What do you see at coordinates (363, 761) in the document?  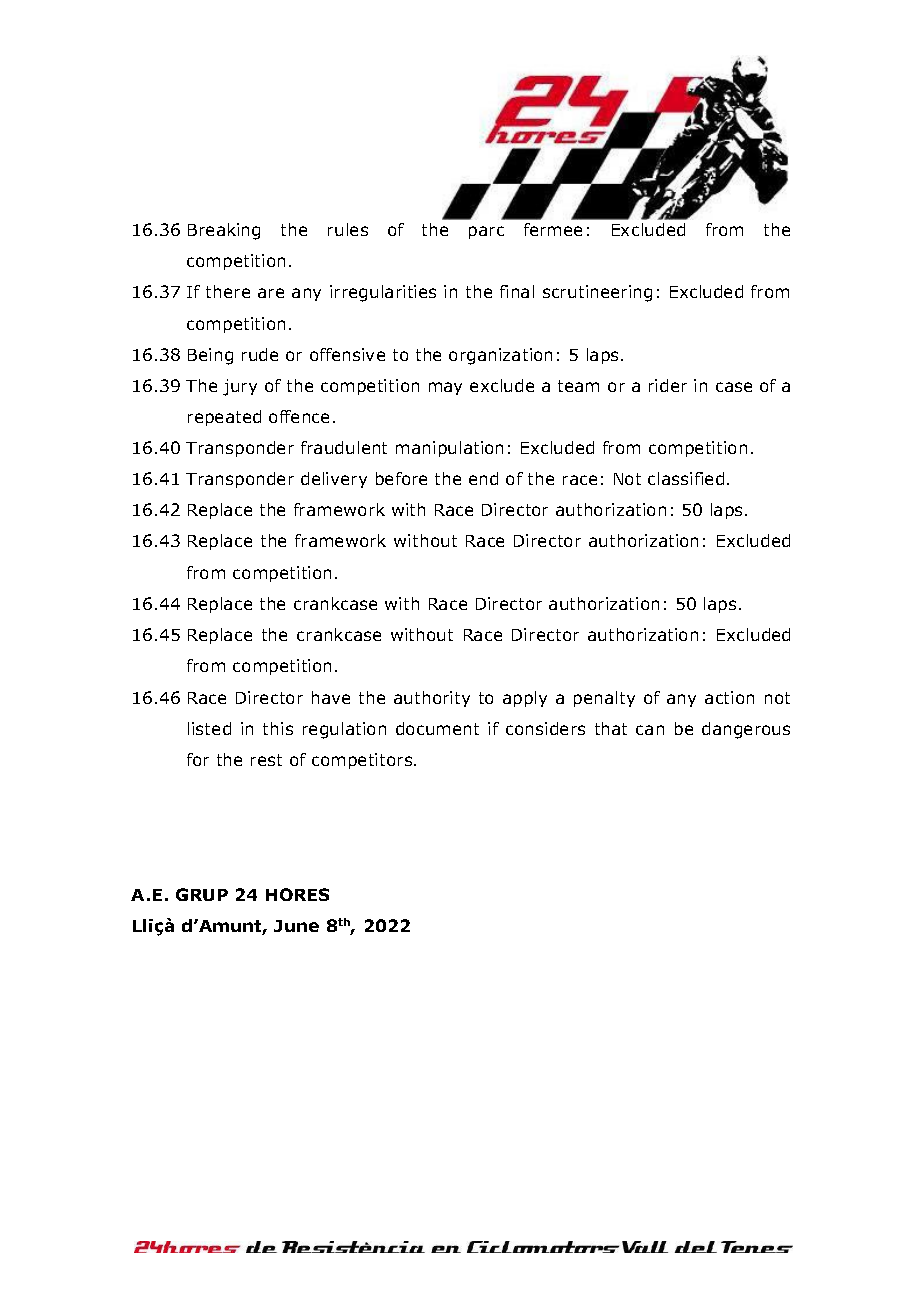 I see `competitors` at bounding box center [363, 761].
